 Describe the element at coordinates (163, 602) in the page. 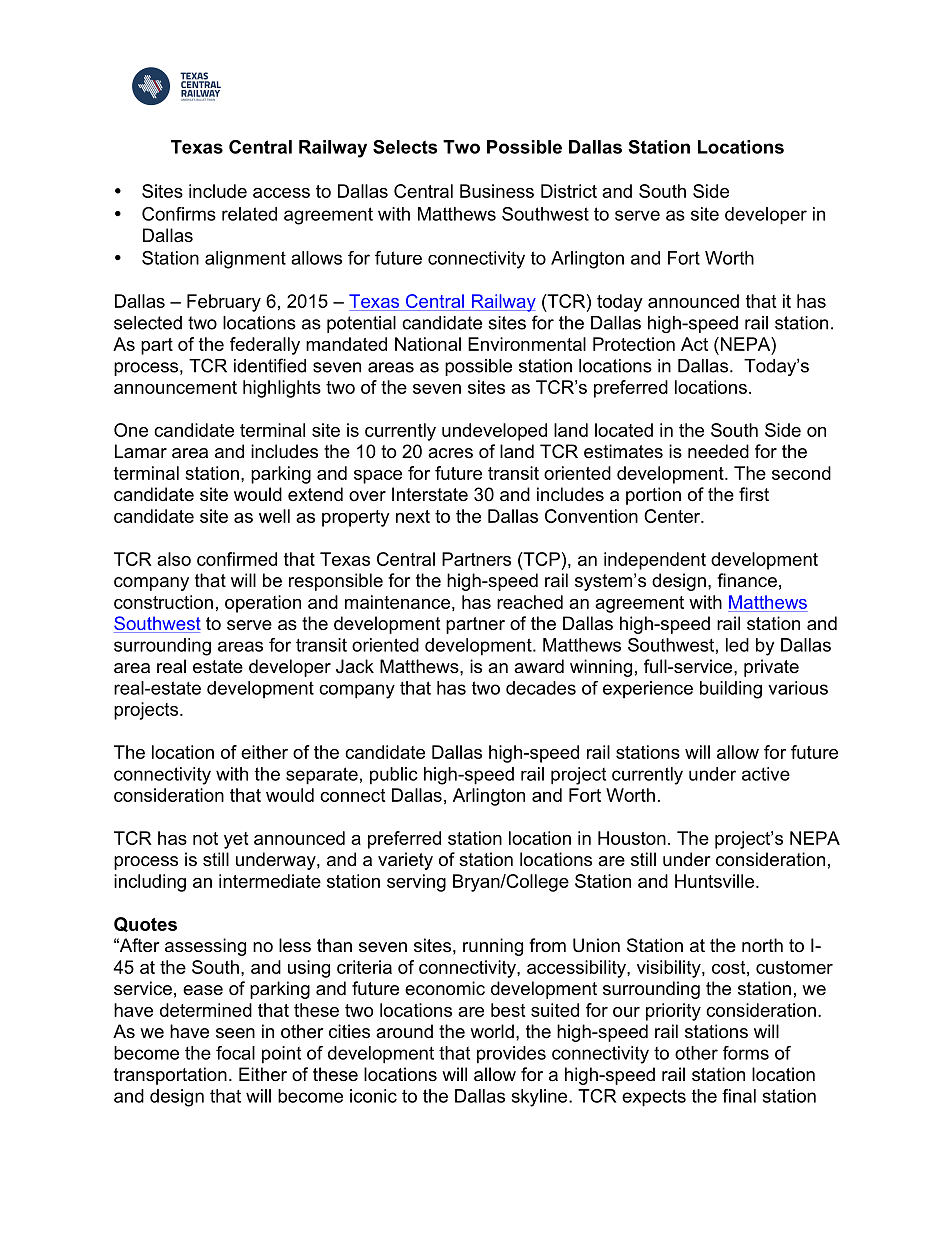

I see `construction` at that location.
